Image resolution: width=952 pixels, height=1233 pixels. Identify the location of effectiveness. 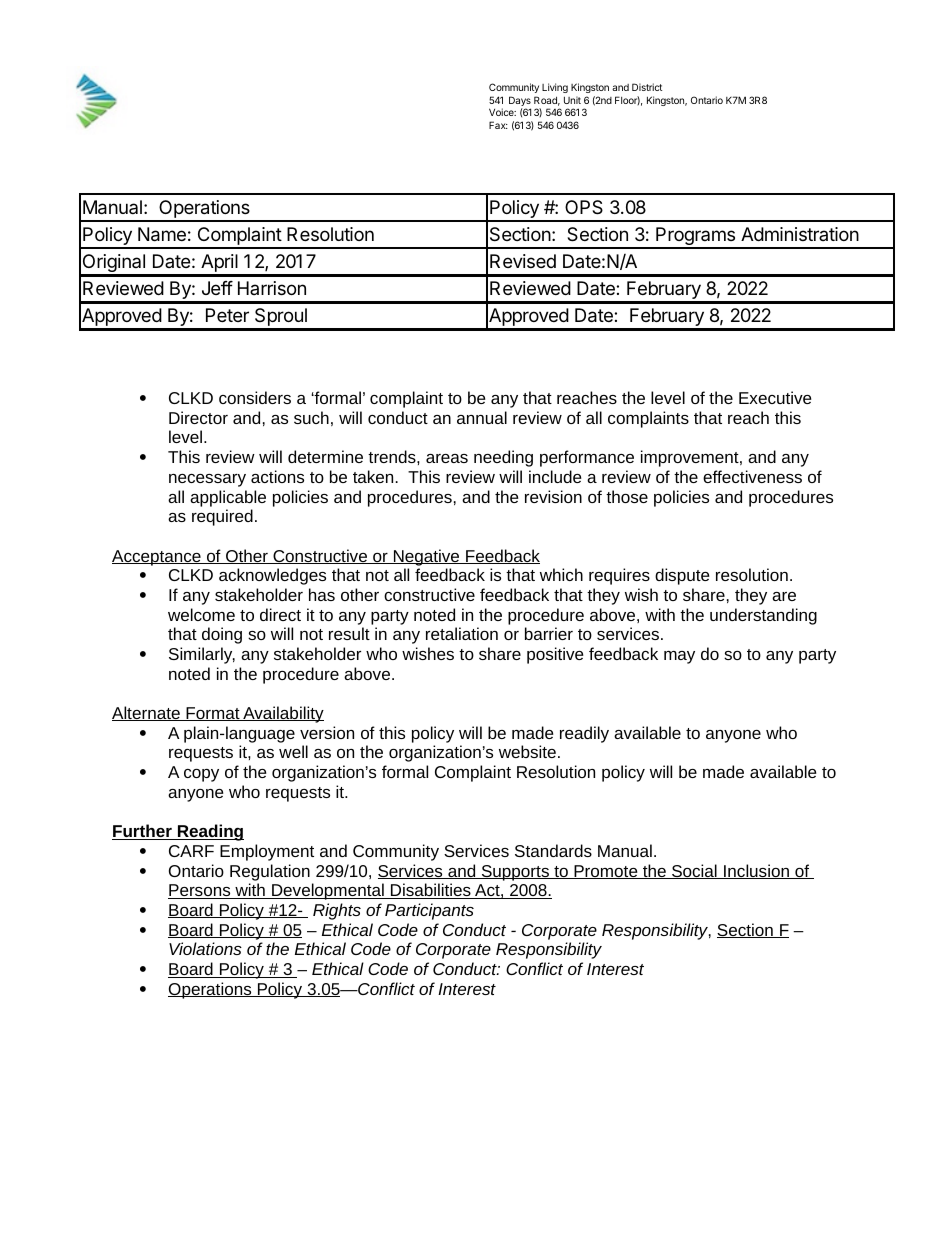
(752, 476).
